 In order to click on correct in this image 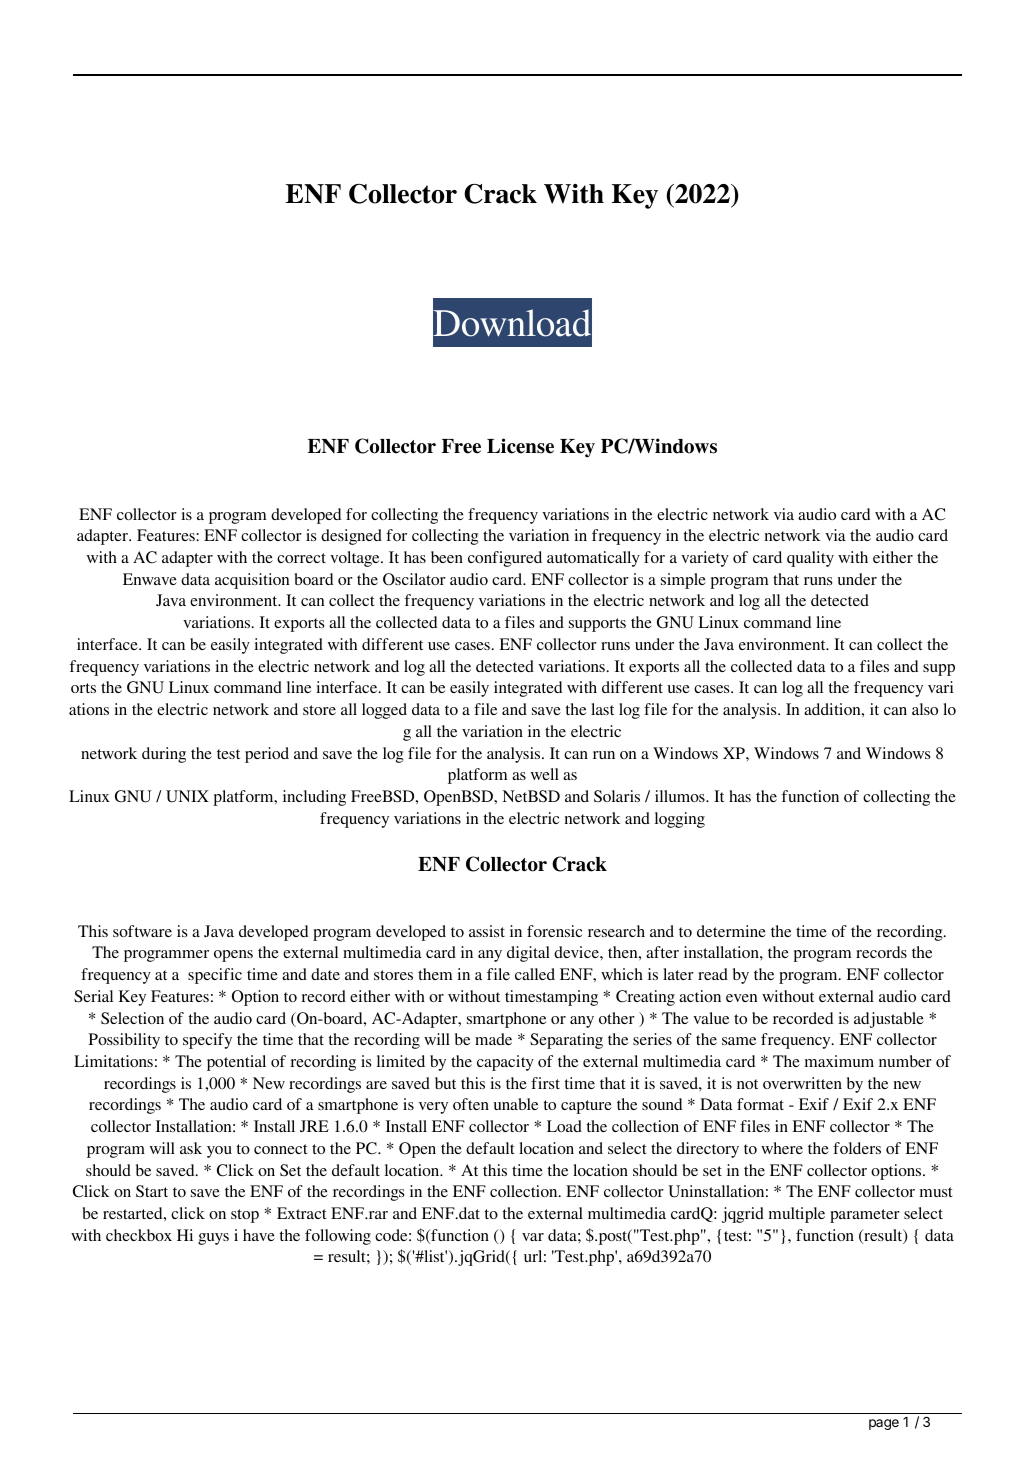, I will do `click(301, 558)`.
